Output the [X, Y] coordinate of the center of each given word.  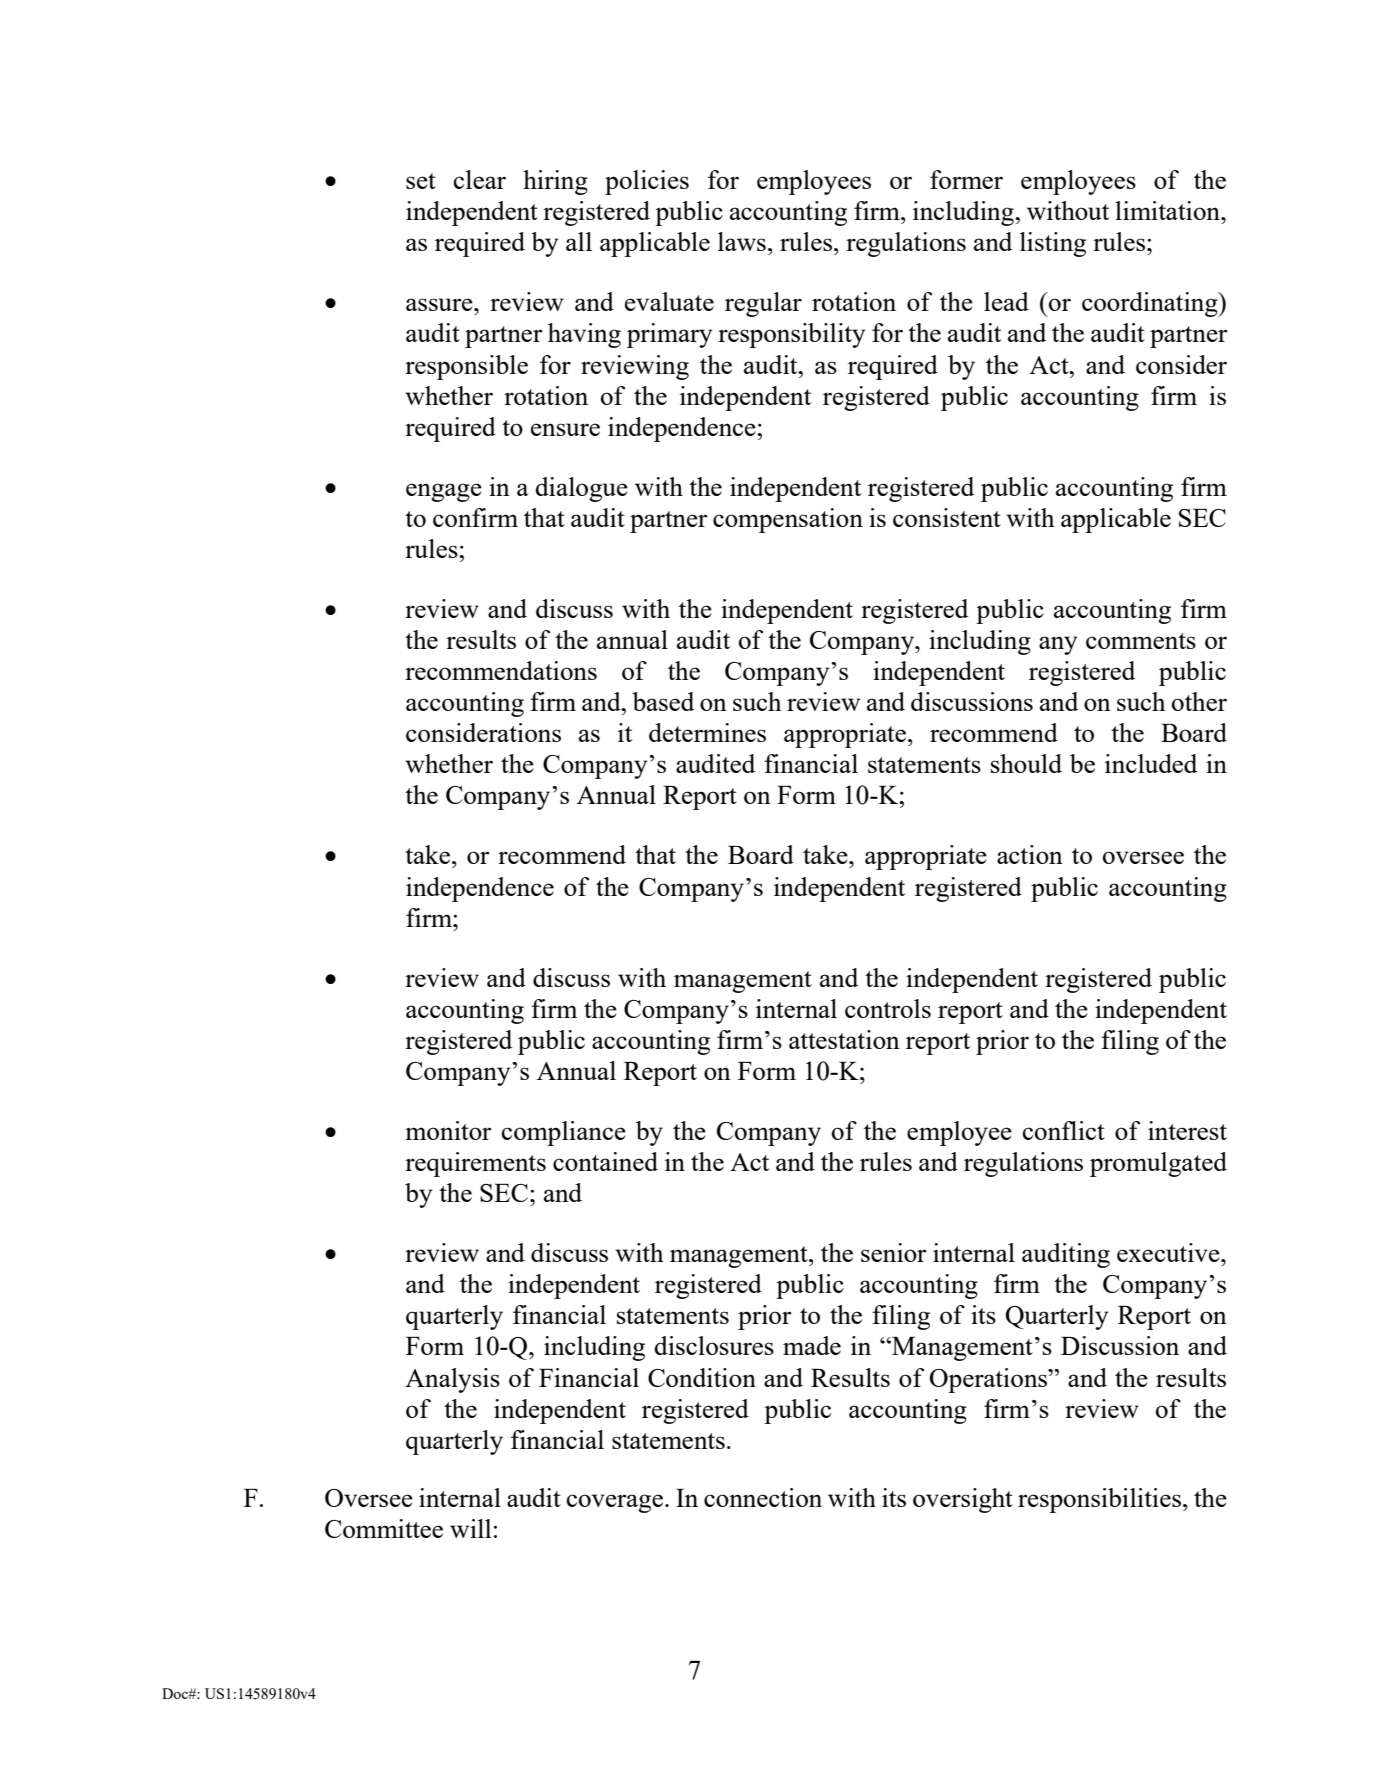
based [663, 701]
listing [1053, 244]
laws [742, 241]
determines [707, 732]
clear [480, 179]
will [471, 1528]
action [1030, 854]
